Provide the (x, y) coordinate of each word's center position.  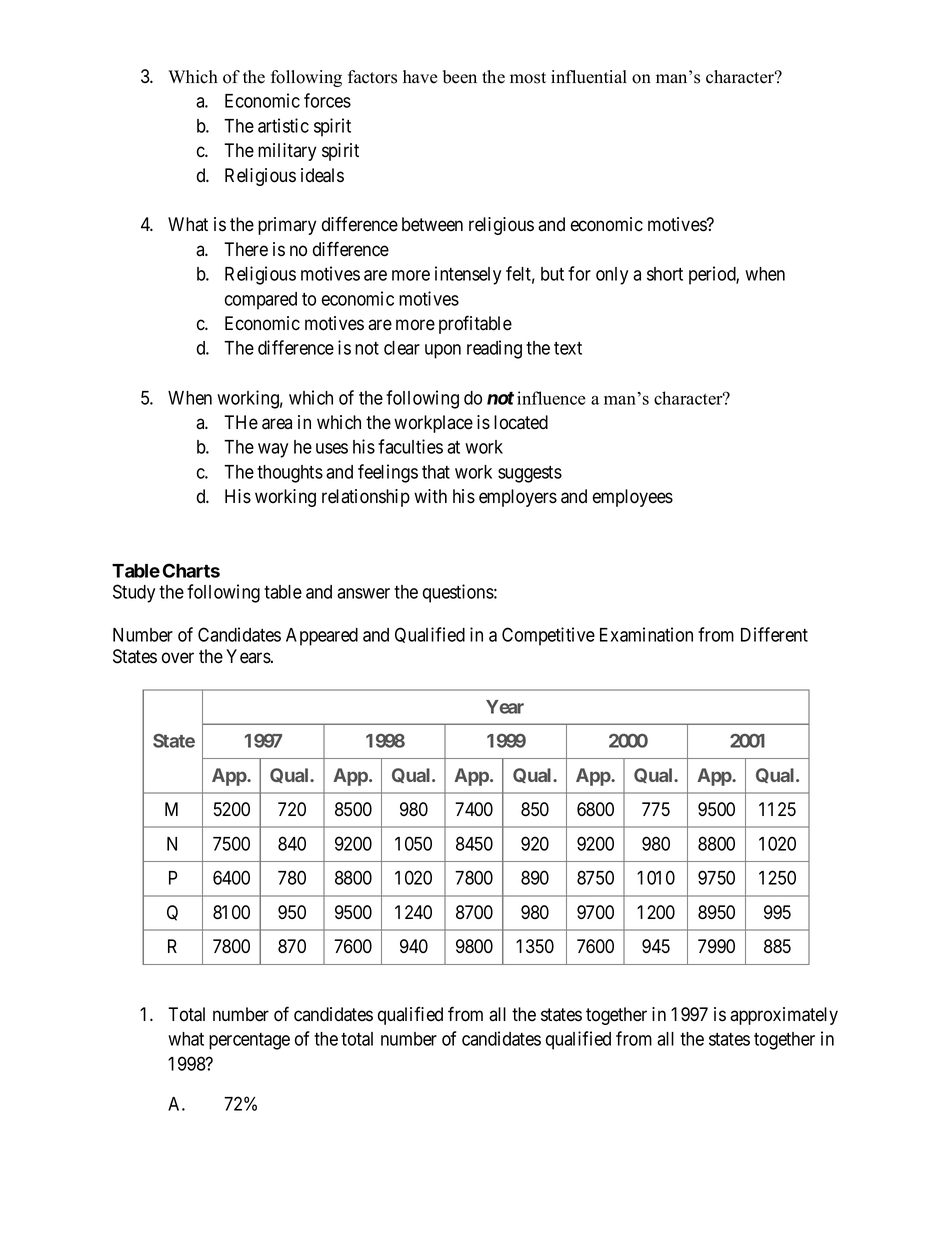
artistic (283, 125)
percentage (249, 1041)
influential (589, 77)
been (460, 77)
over (178, 658)
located (521, 422)
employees (633, 498)
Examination (646, 634)
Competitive (548, 636)
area (277, 424)
